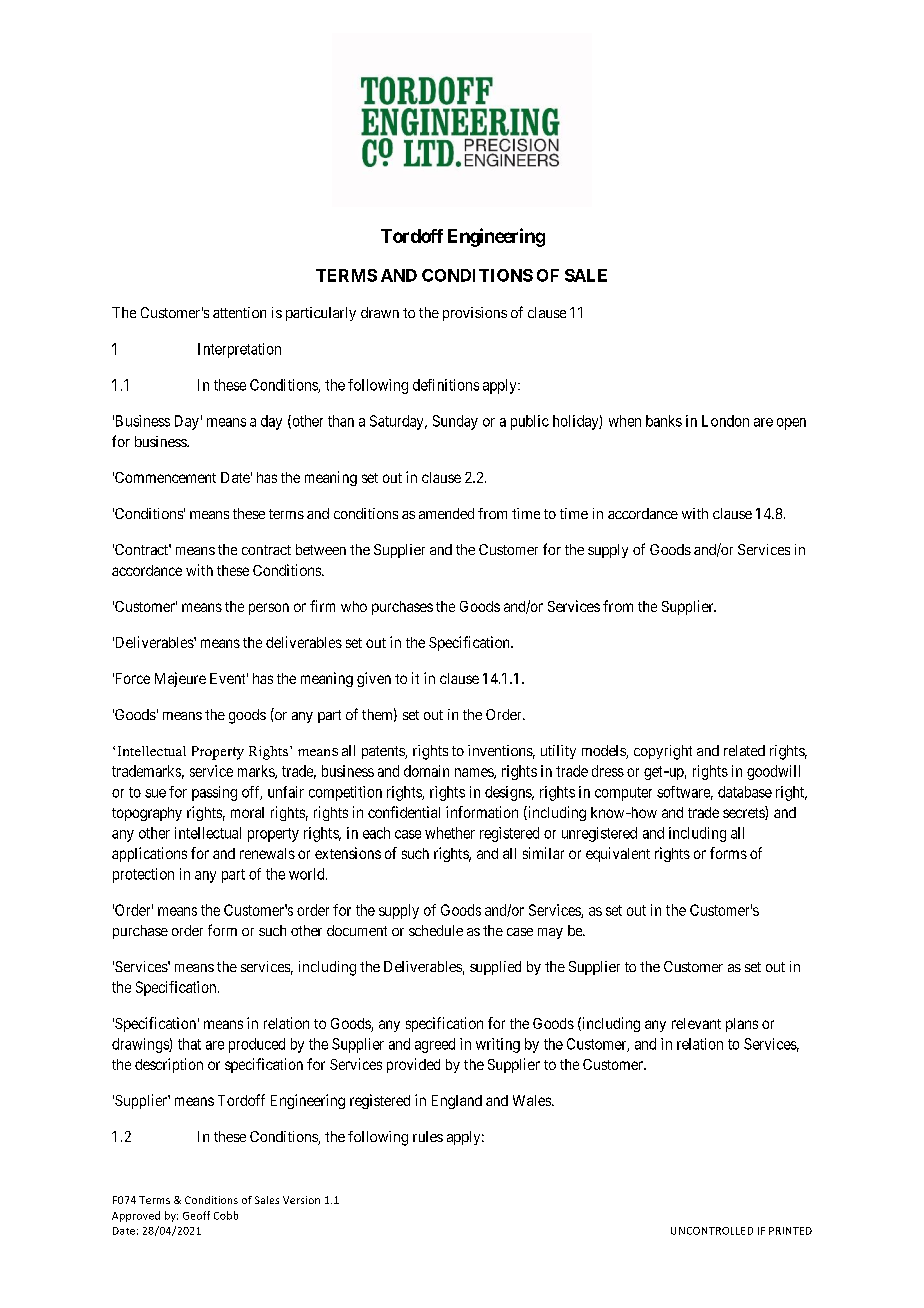 The height and width of the screenshot is (1308, 924). What do you see at coordinates (745, 792) in the screenshot?
I see `database` at bounding box center [745, 792].
